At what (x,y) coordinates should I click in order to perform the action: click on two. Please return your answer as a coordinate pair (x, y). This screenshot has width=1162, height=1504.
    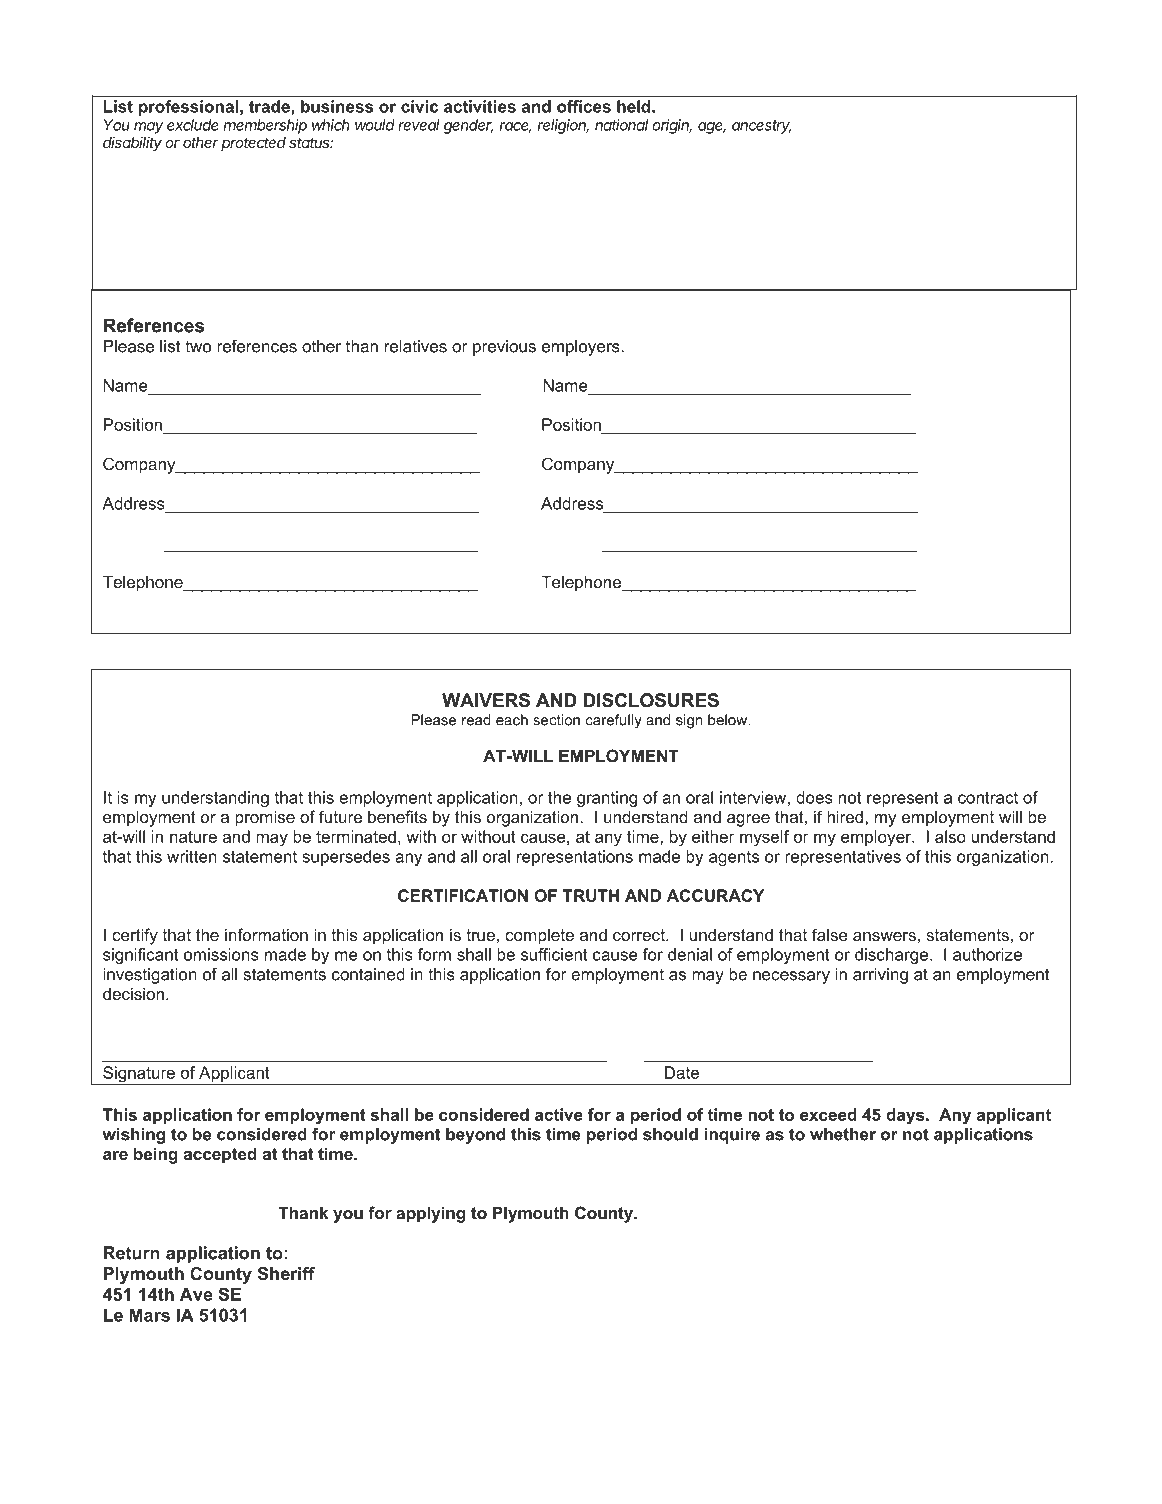
    Looking at the image, I should click on (198, 346).
